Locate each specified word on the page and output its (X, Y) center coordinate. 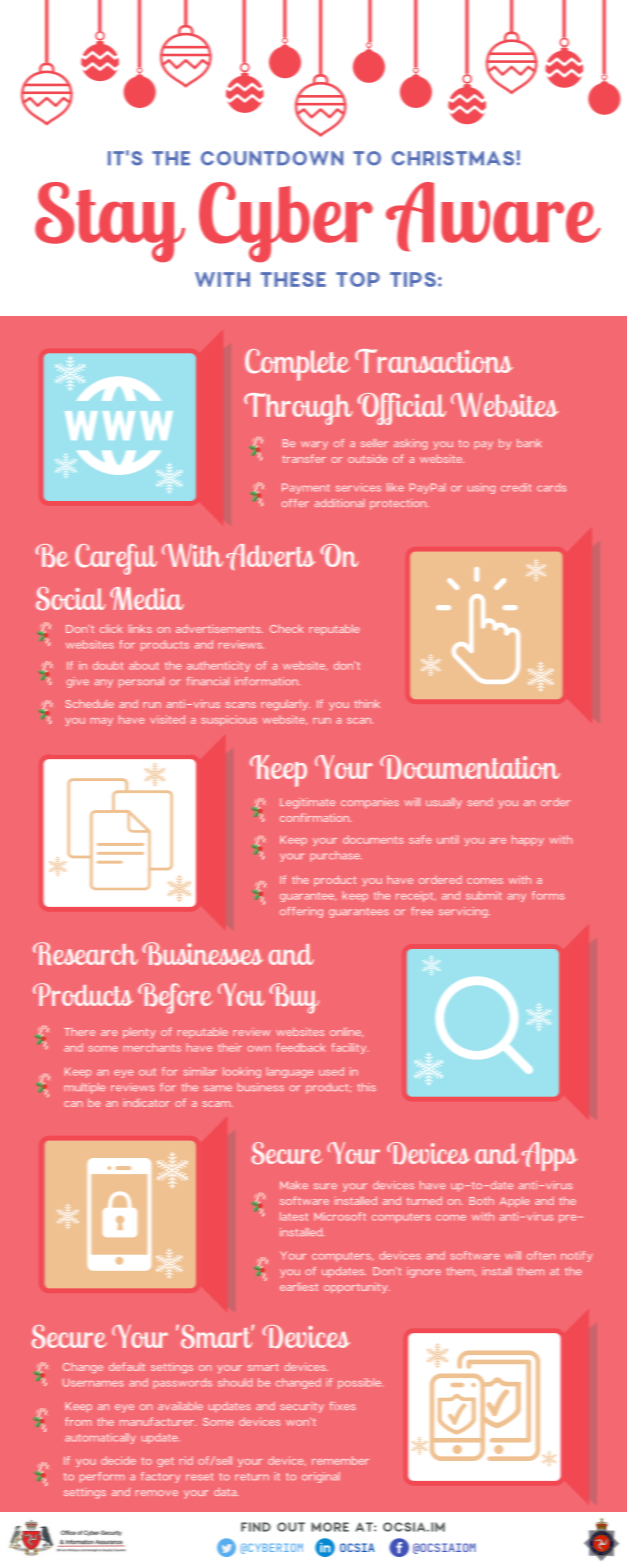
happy (528, 840)
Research (85, 953)
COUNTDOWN (272, 158)
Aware (493, 217)
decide (118, 1460)
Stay (110, 222)
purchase (336, 856)
